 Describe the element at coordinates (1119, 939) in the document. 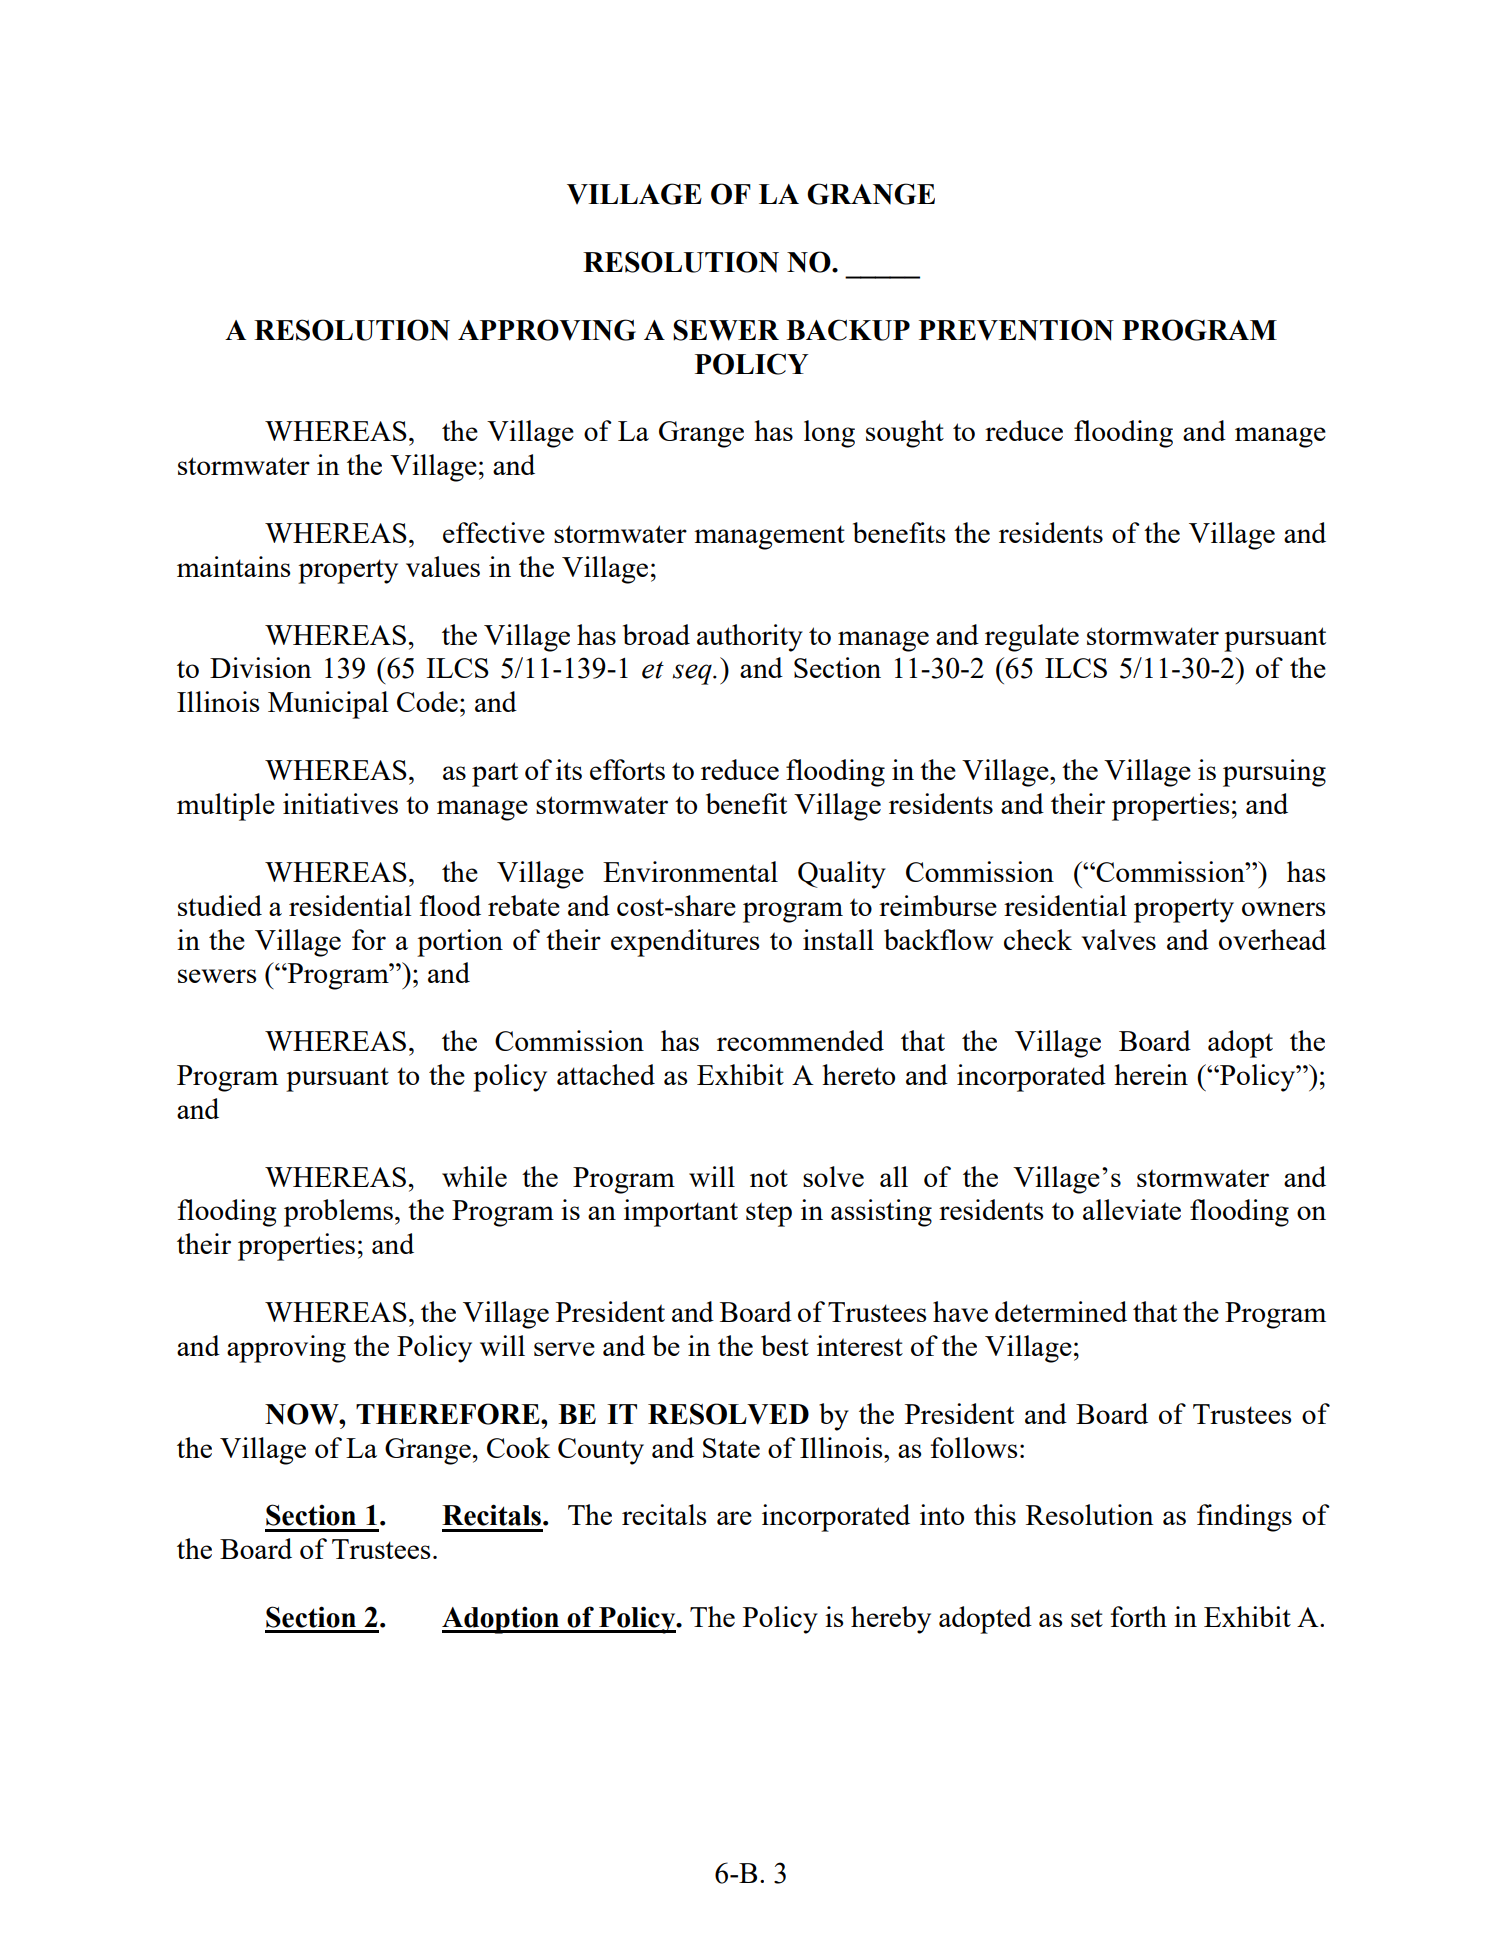

I see `valves` at that location.
